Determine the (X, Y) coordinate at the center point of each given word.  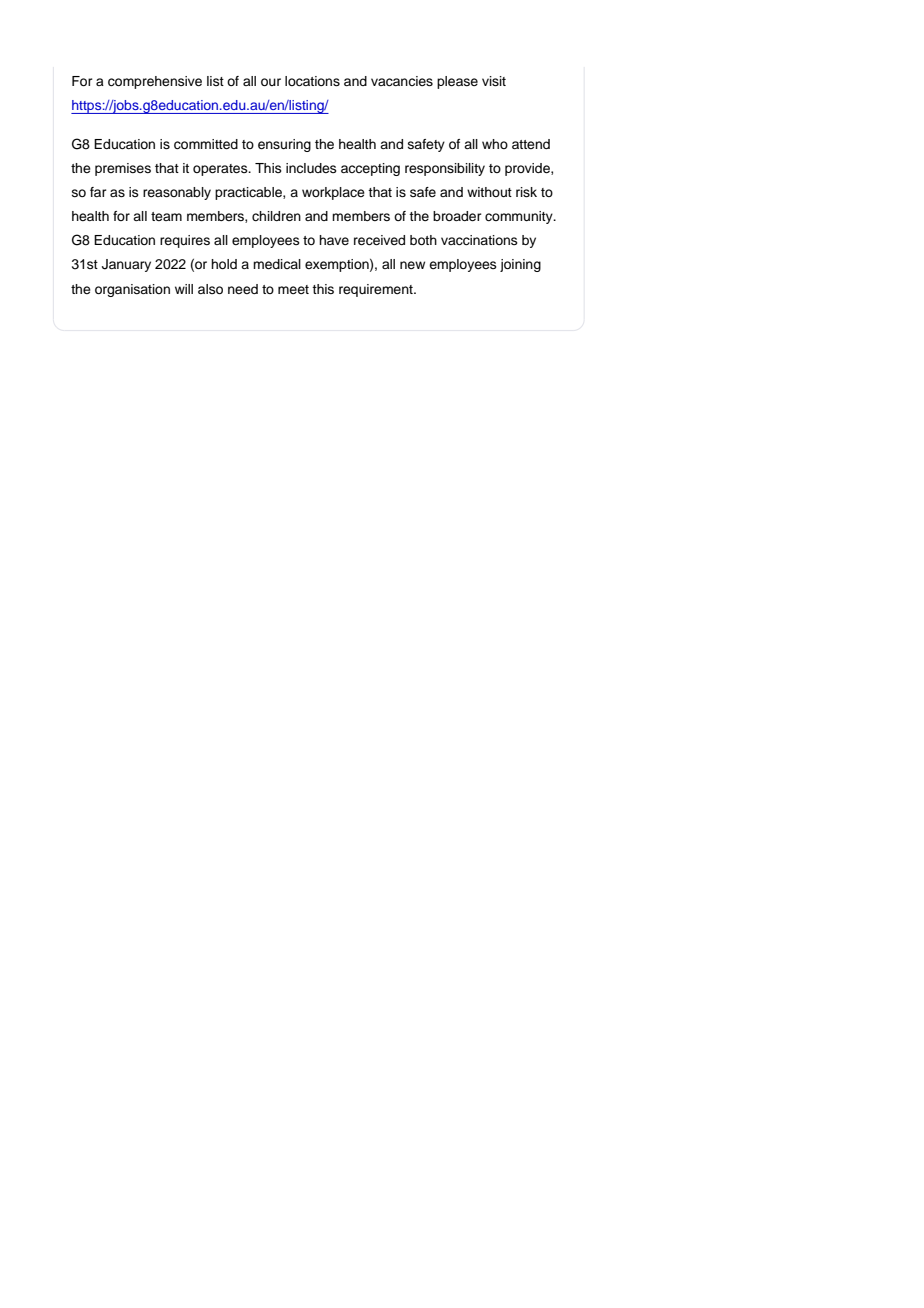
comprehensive (155, 82)
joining (520, 265)
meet (293, 289)
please (457, 82)
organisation (132, 290)
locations (312, 81)
